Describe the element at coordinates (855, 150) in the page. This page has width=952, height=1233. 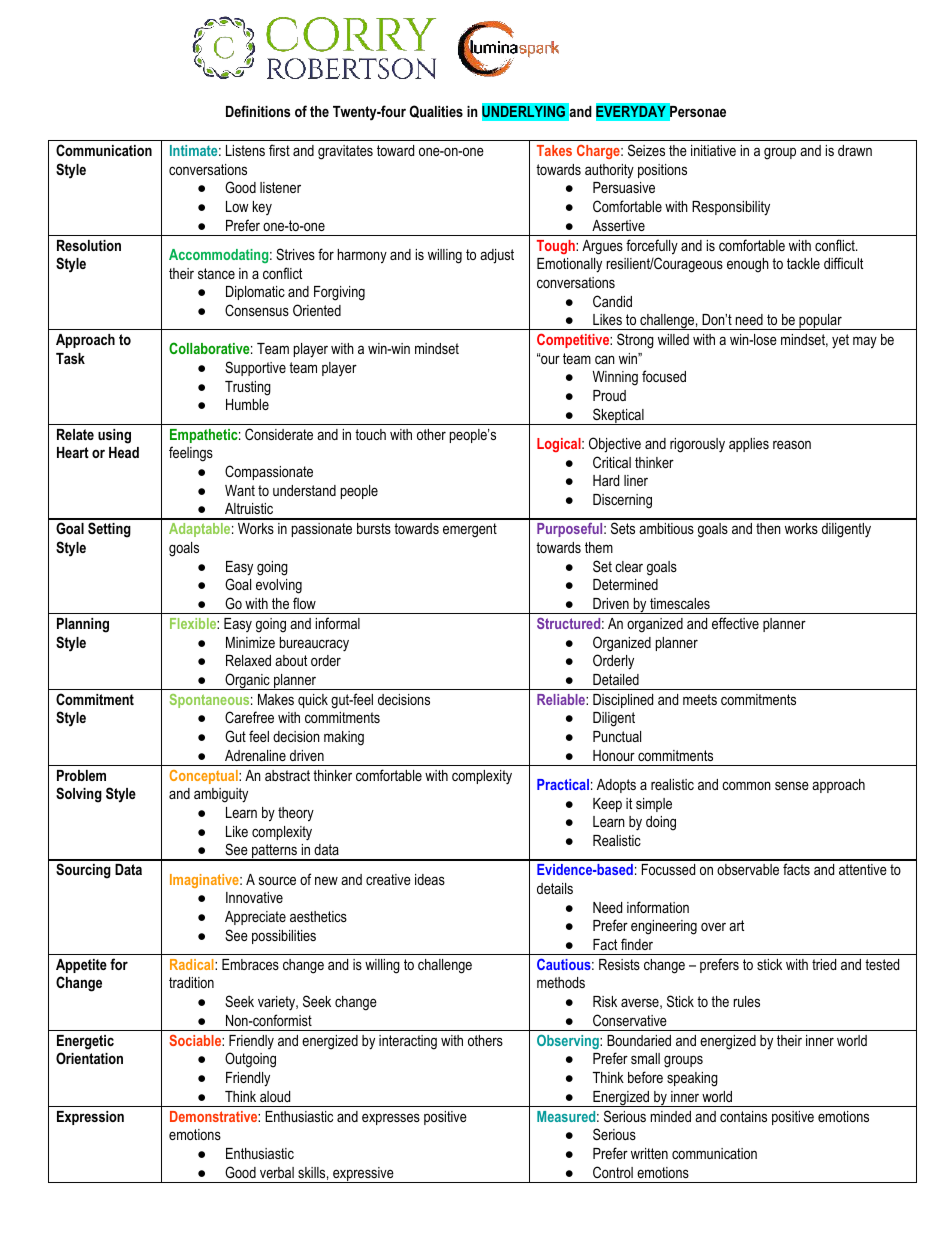
I see `drawn` at that location.
